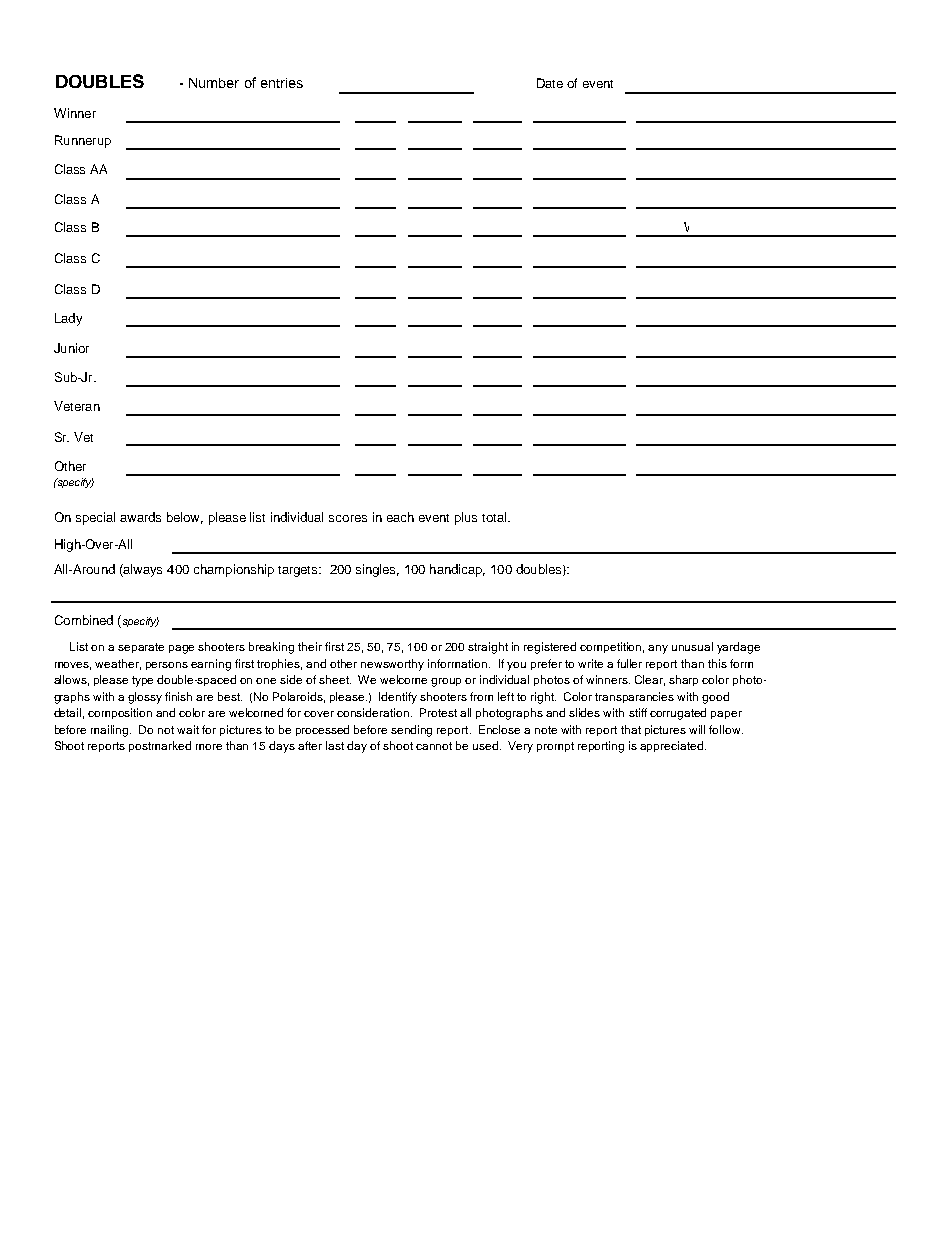 The height and width of the image is (1233, 952). What do you see at coordinates (466, 518) in the image?
I see `plus` at bounding box center [466, 518].
